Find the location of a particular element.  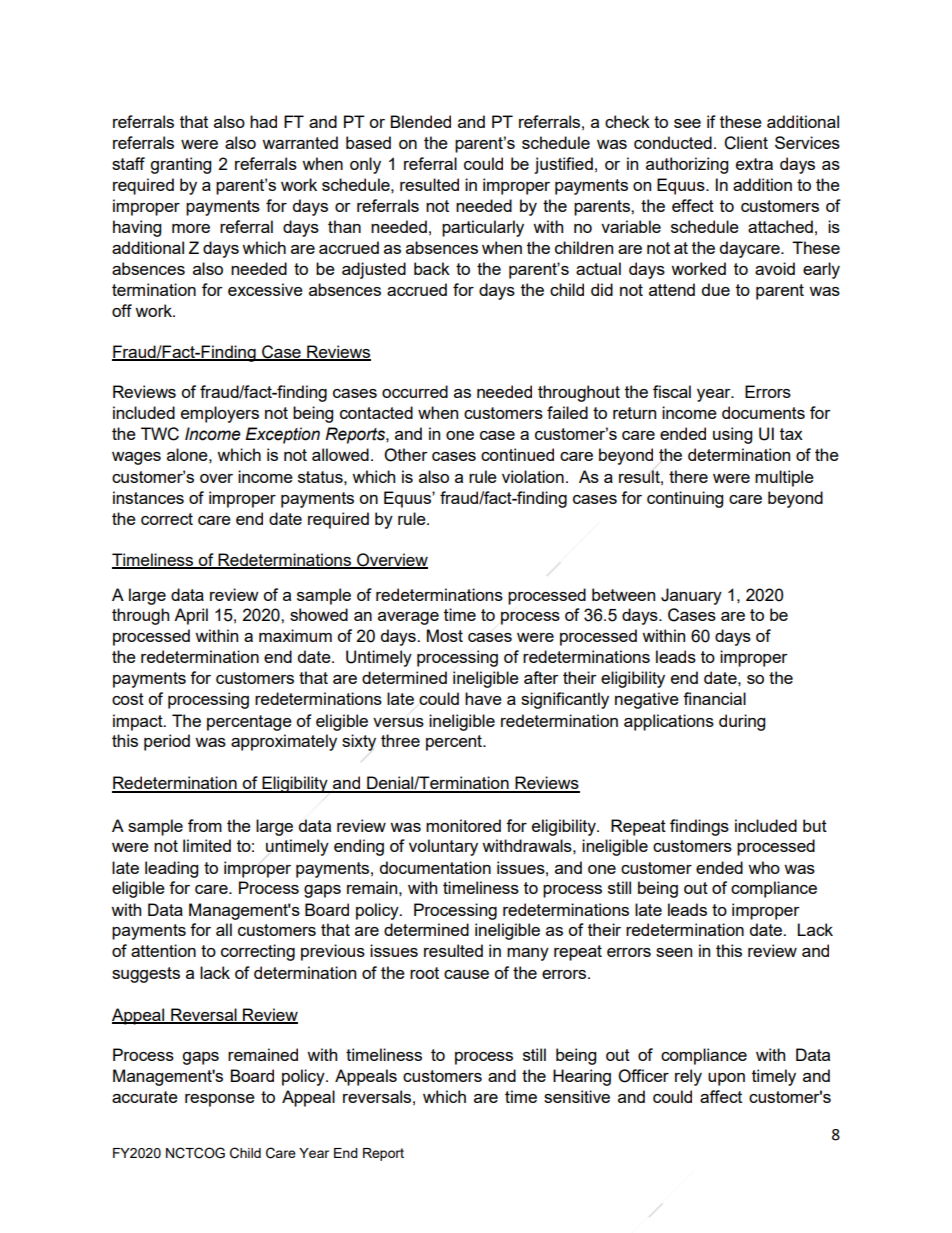

Most is located at coordinates (445, 635).
